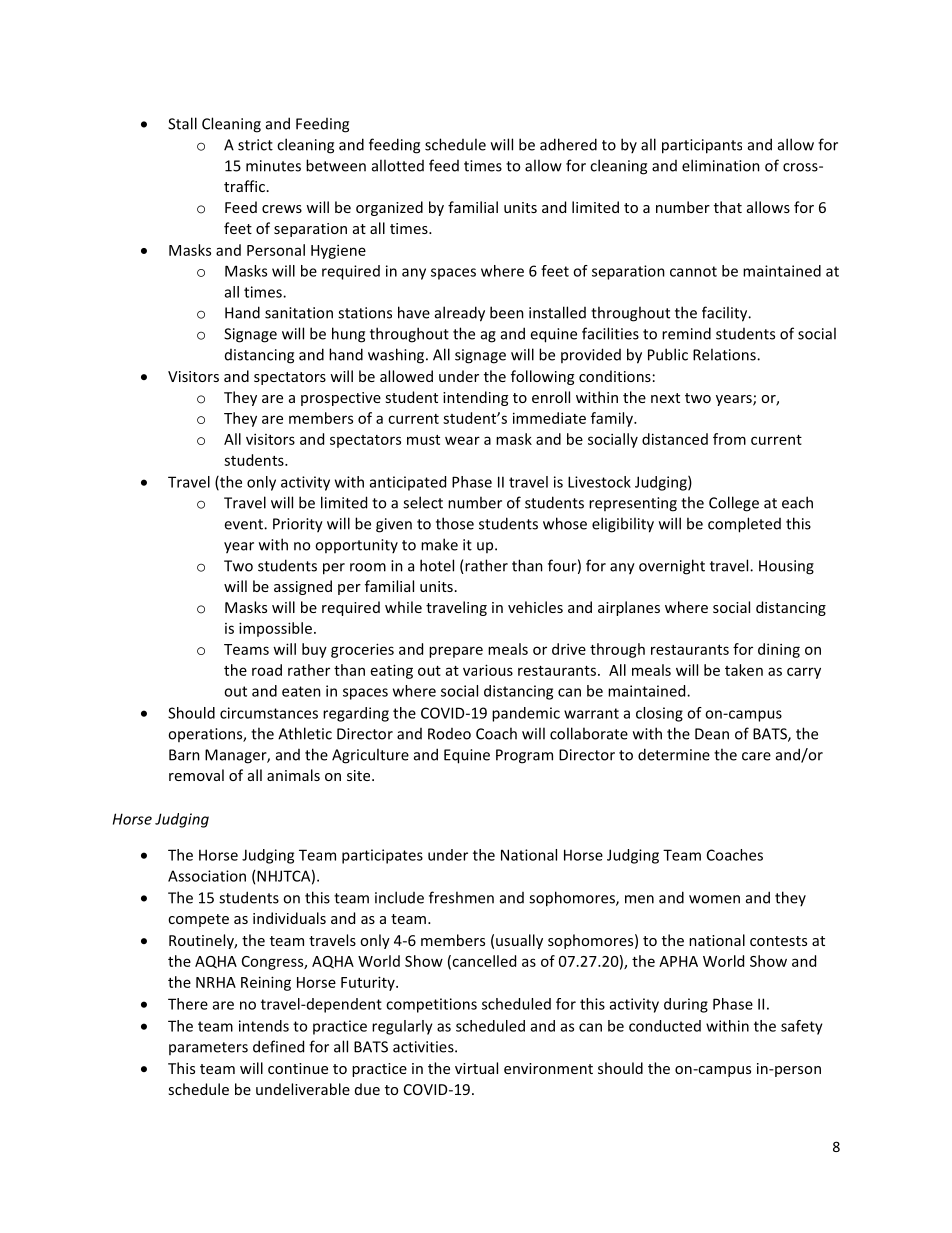 This screenshot has height=1233, width=952. Describe the element at coordinates (278, 1046) in the screenshot. I see `defined` at that location.
